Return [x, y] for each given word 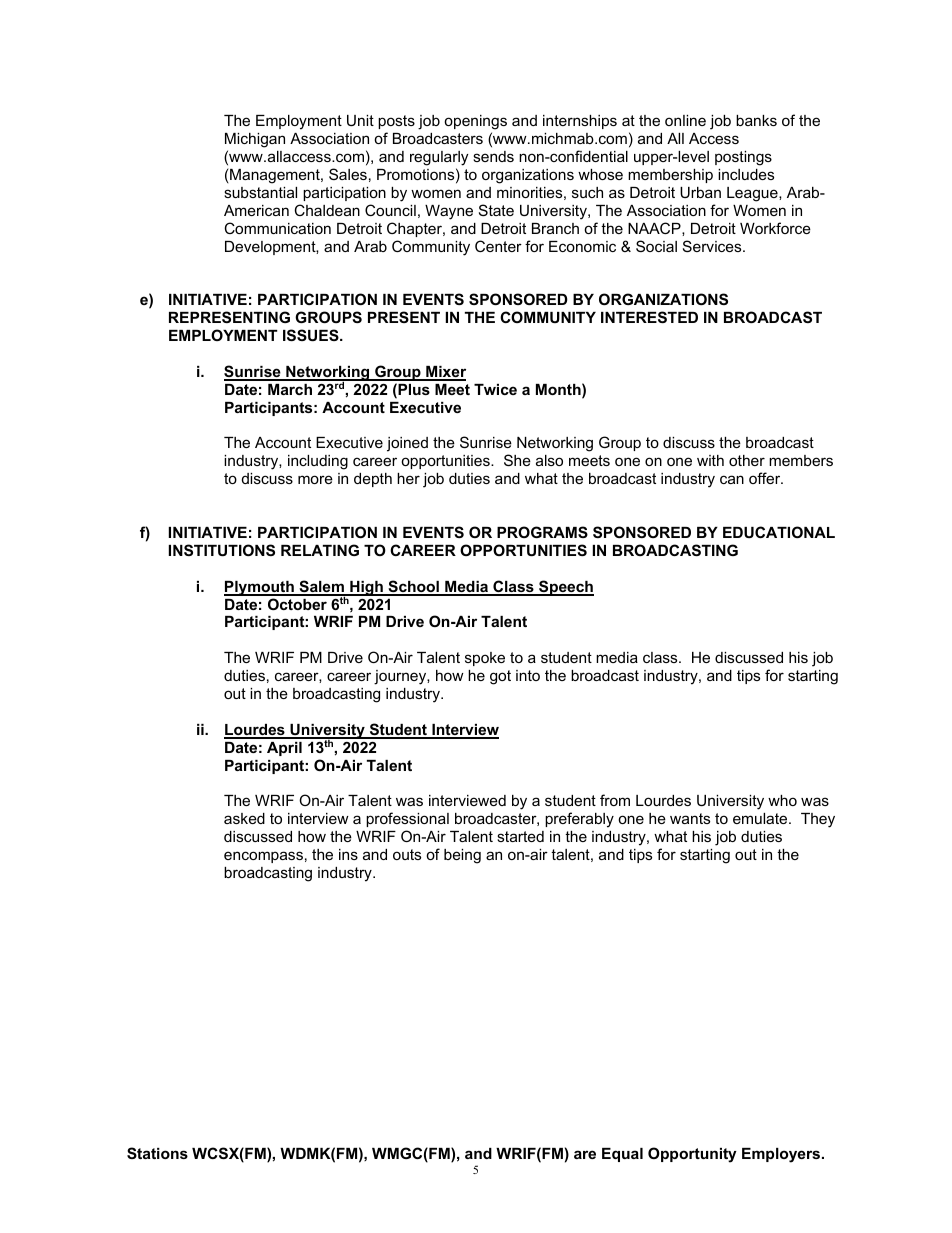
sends [493, 156]
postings [743, 158]
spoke [485, 659]
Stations [157, 1153]
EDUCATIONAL [779, 532]
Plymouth [260, 588]
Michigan [255, 140]
